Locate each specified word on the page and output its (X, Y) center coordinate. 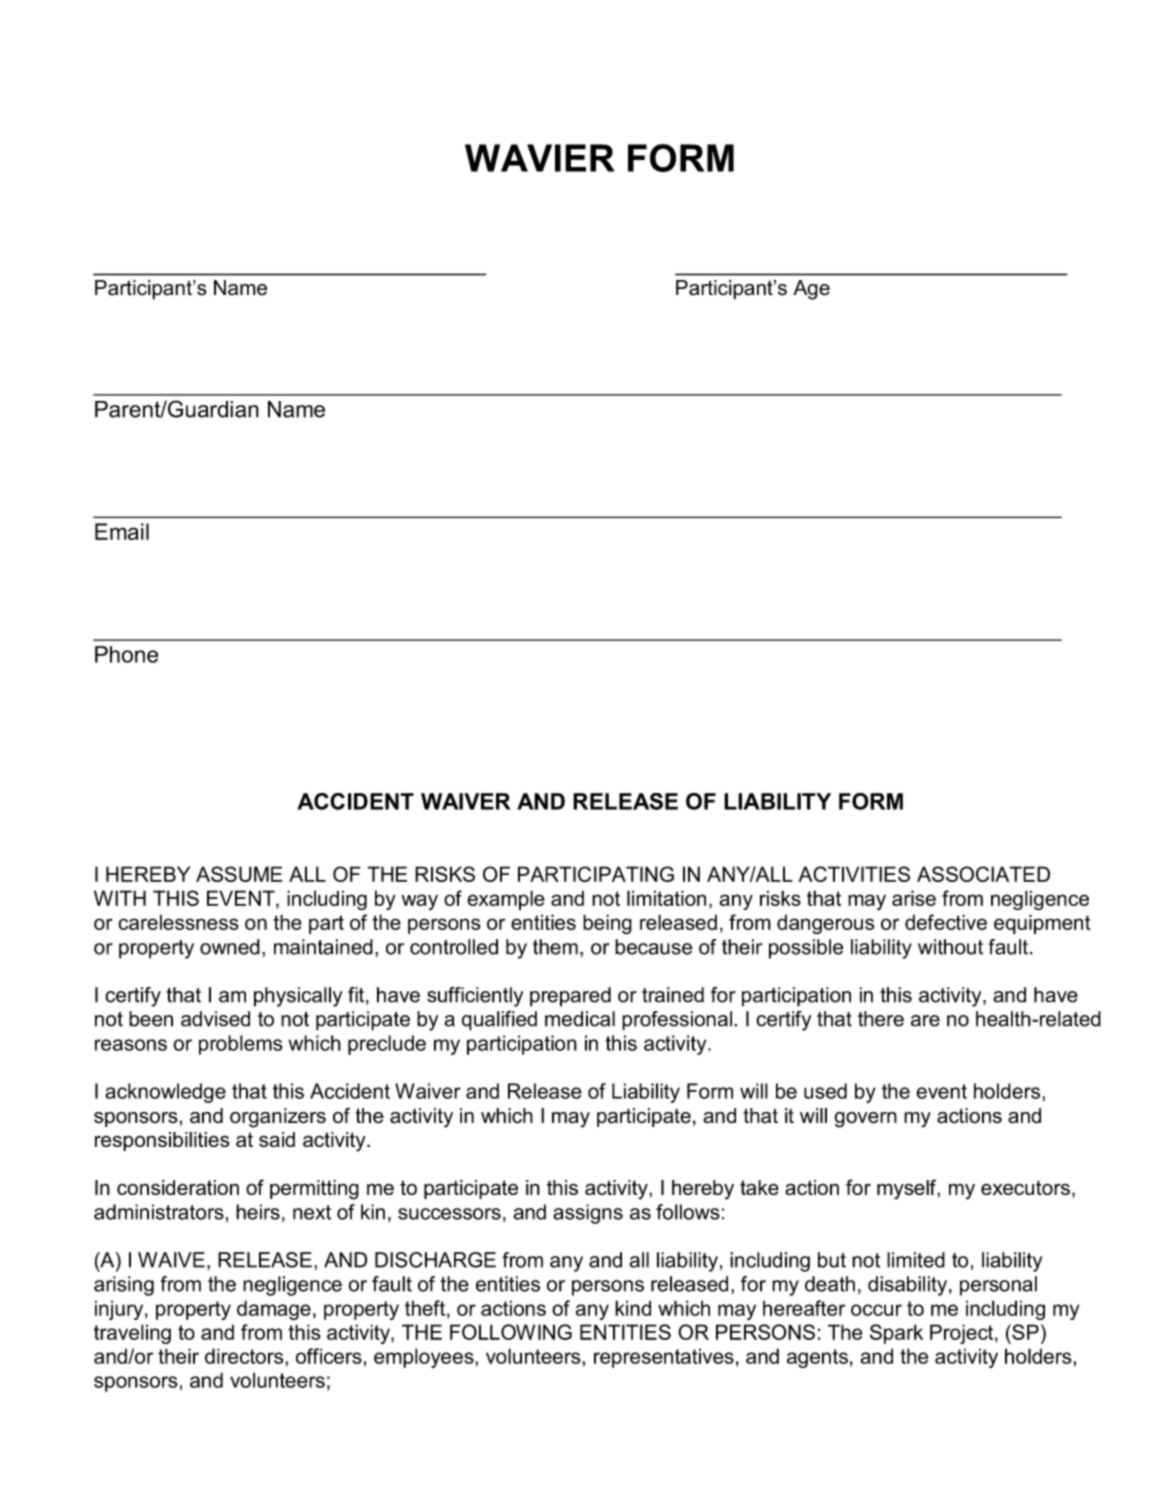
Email (122, 531)
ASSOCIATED (983, 874)
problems (241, 1045)
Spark (896, 1334)
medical (580, 1019)
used (825, 1091)
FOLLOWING (511, 1332)
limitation (666, 898)
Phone (126, 654)
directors (245, 1356)
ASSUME (239, 874)
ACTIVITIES (854, 874)
